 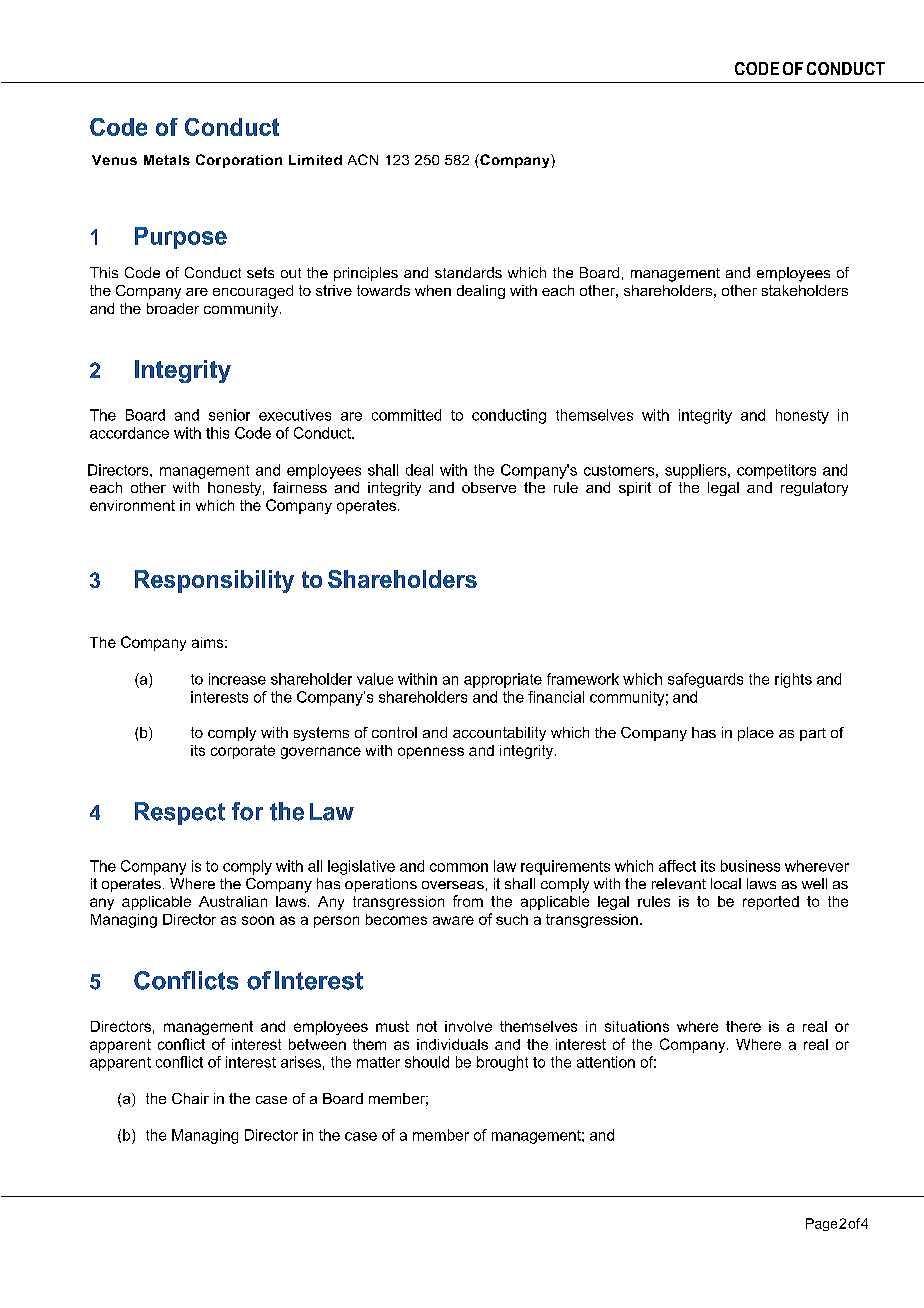 What do you see at coordinates (180, 813) in the document?
I see `Respect` at bounding box center [180, 813].
